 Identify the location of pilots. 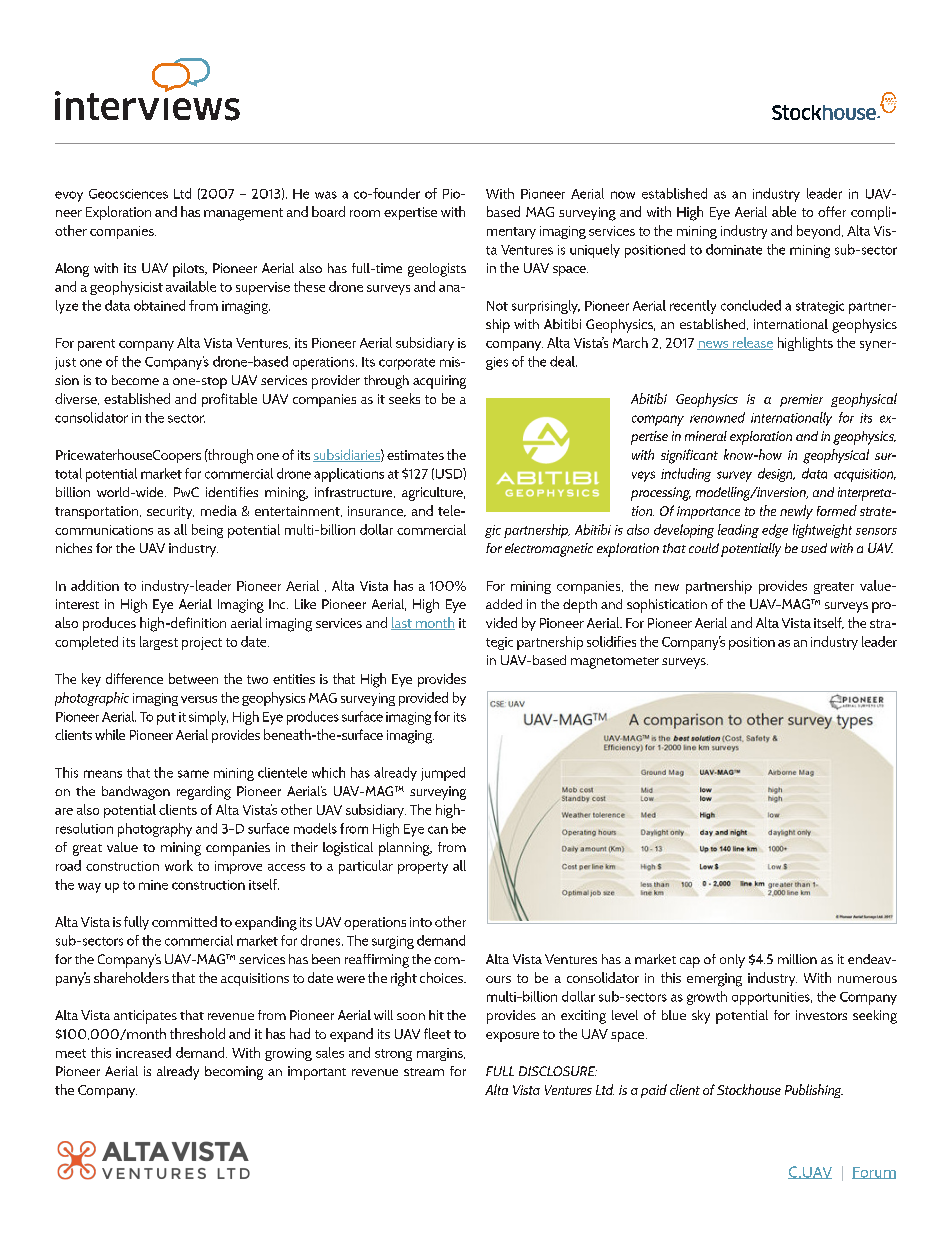
(190, 270).
